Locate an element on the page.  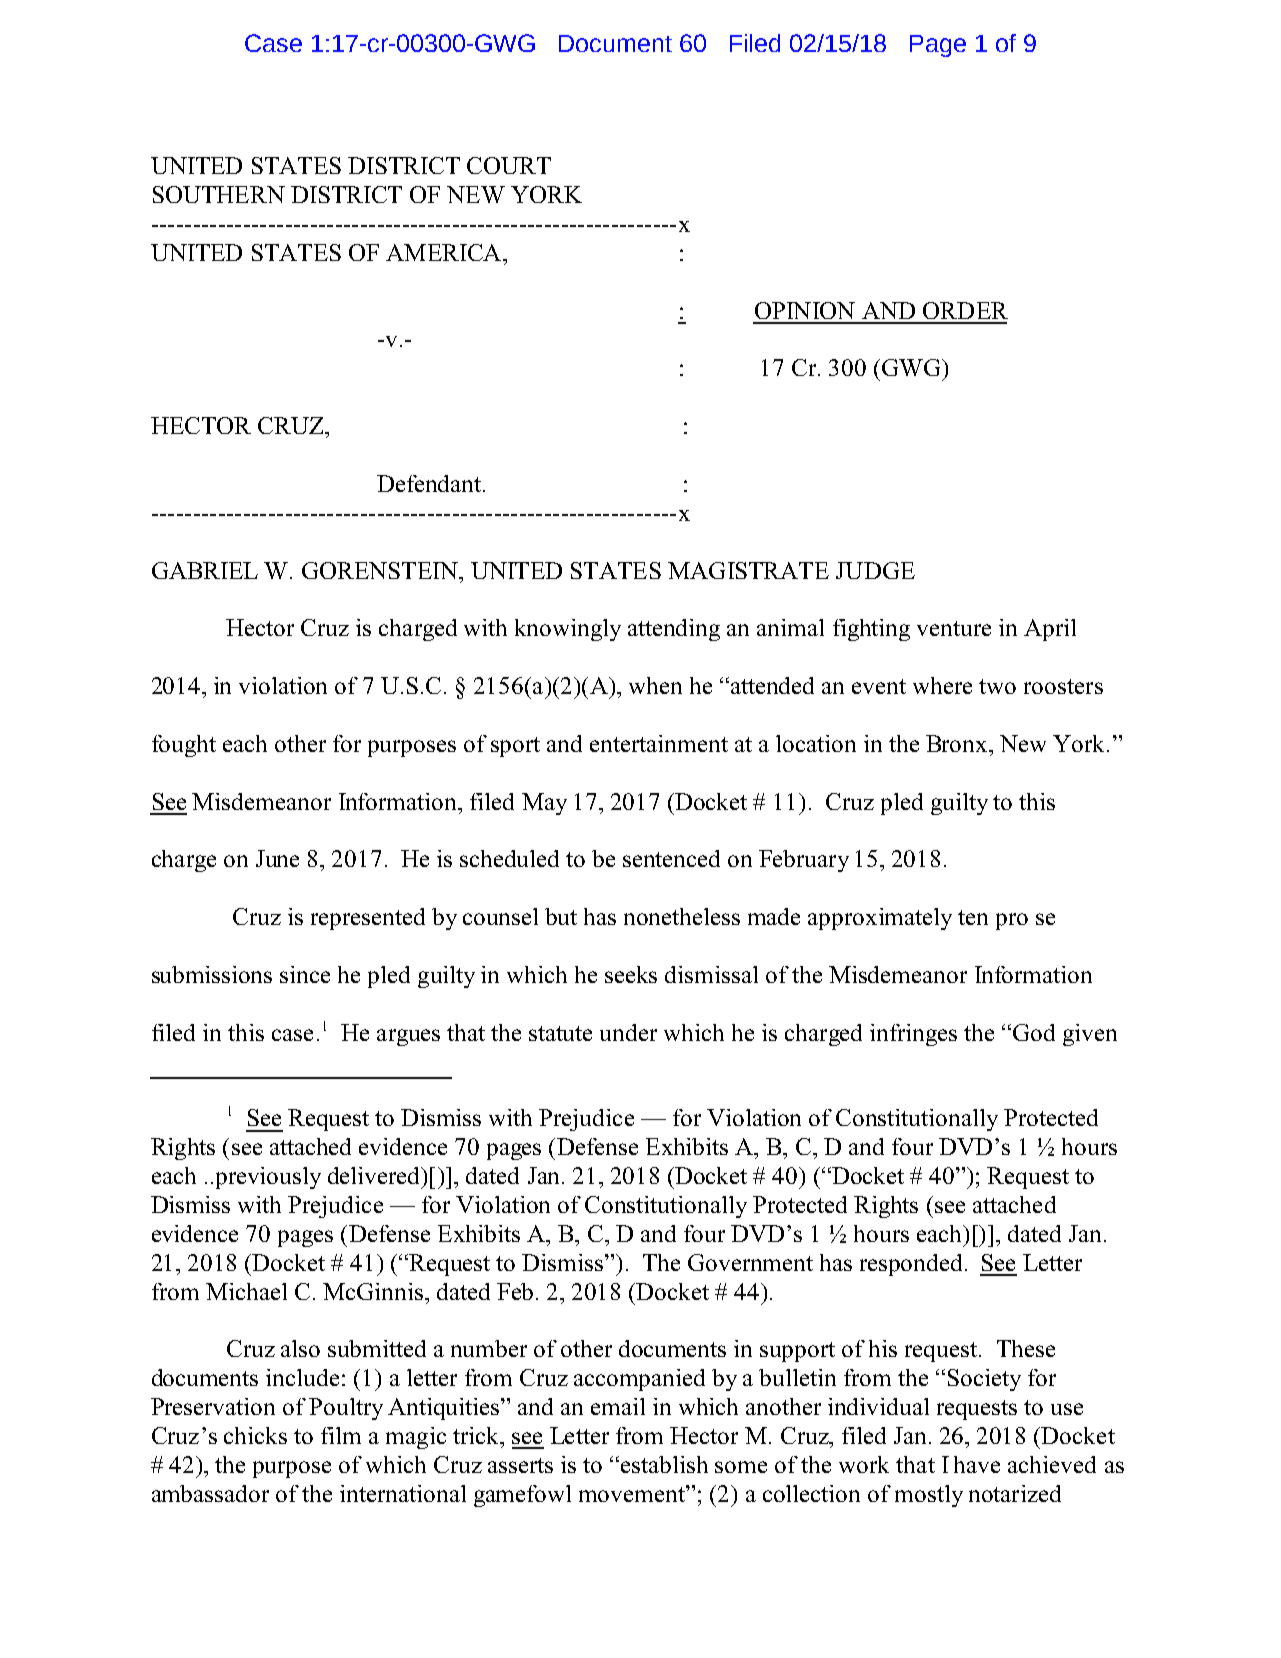
COURT is located at coordinates (509, 165).
